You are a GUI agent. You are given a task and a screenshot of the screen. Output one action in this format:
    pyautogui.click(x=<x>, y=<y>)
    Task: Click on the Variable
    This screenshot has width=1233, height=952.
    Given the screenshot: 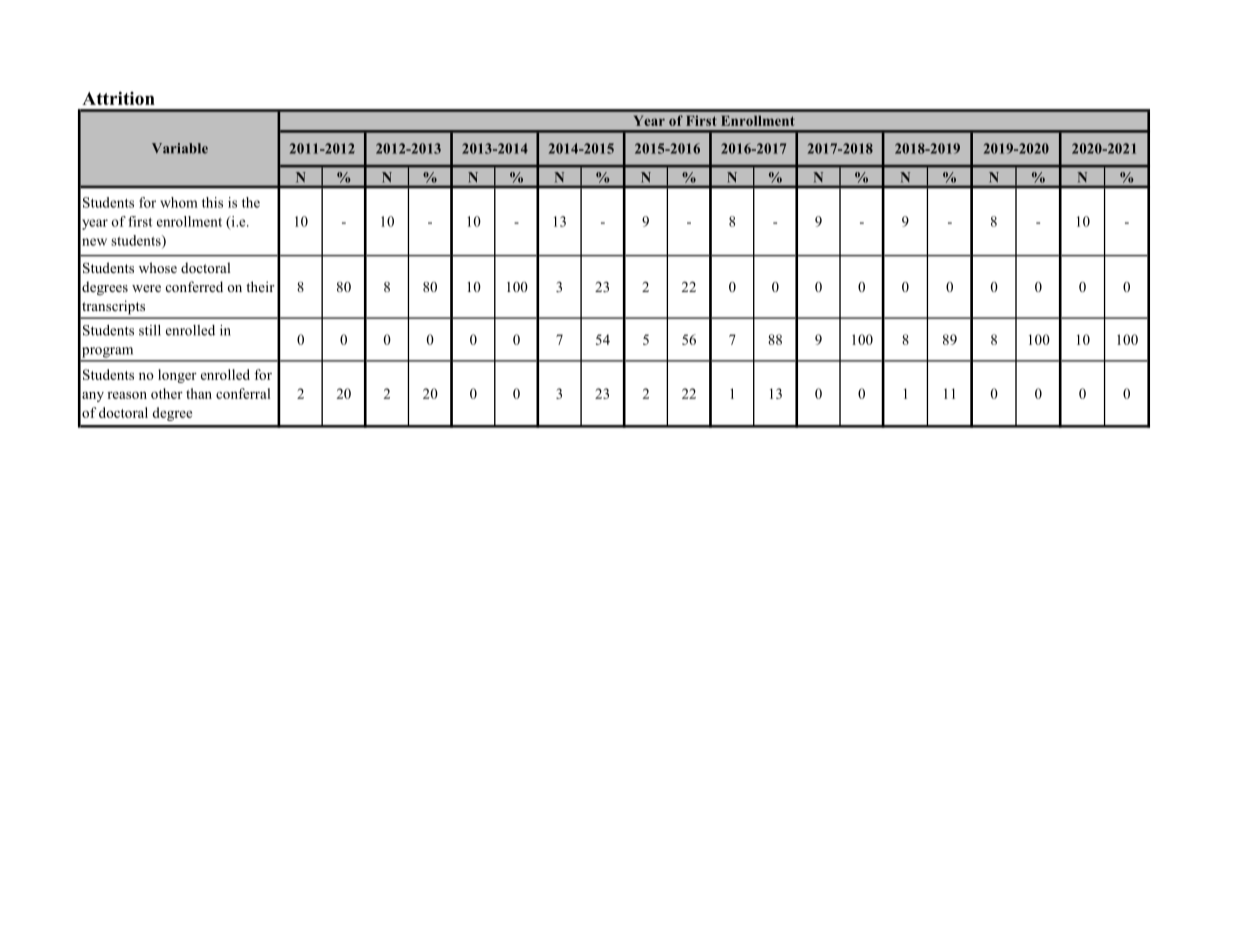 What is the action you would take?
    pyautogui.click(x=180, y=148)
